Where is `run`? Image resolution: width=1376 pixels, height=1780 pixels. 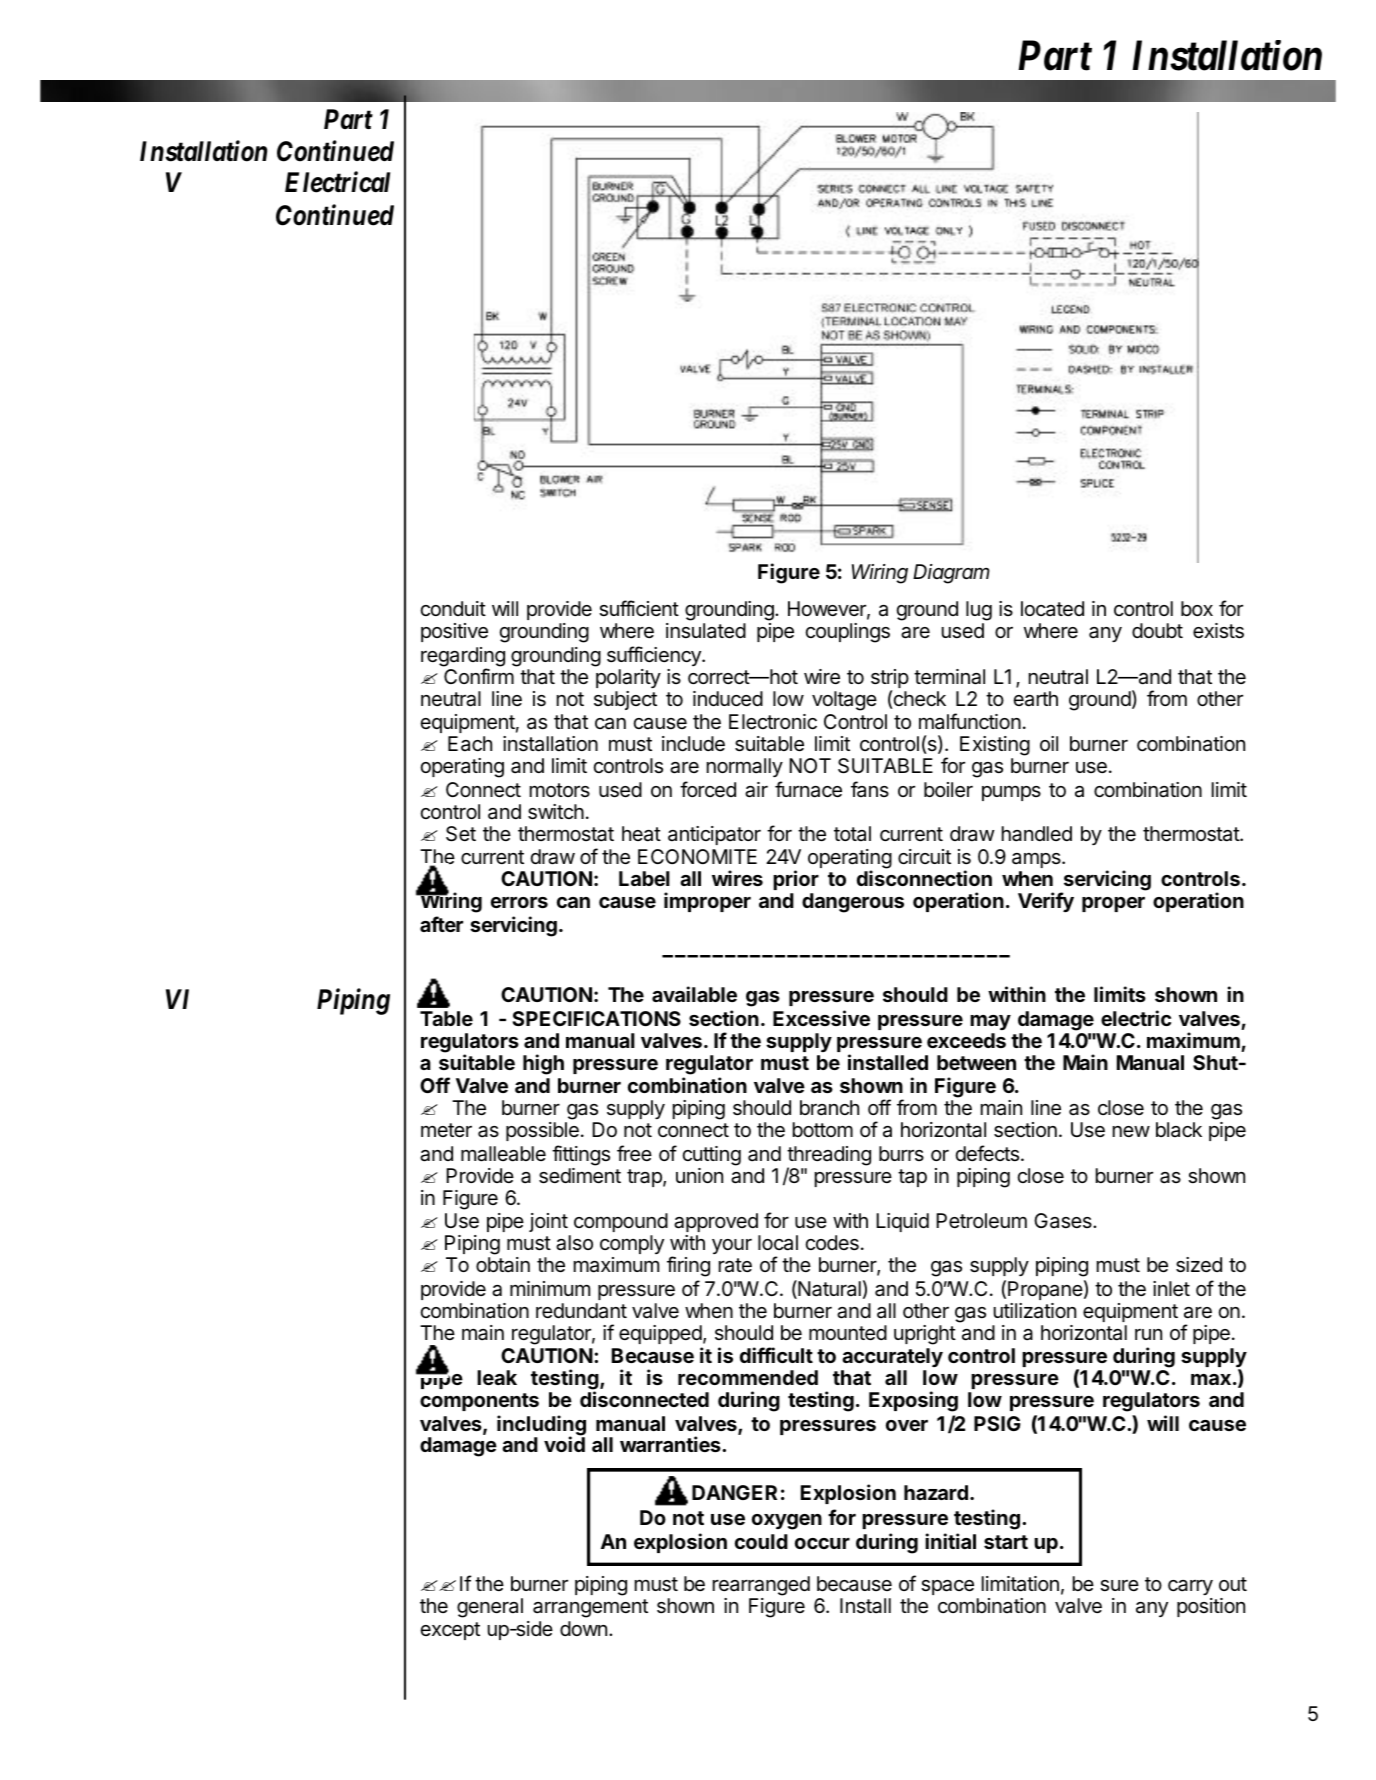
run is located at coordinates (1148, 1334).
